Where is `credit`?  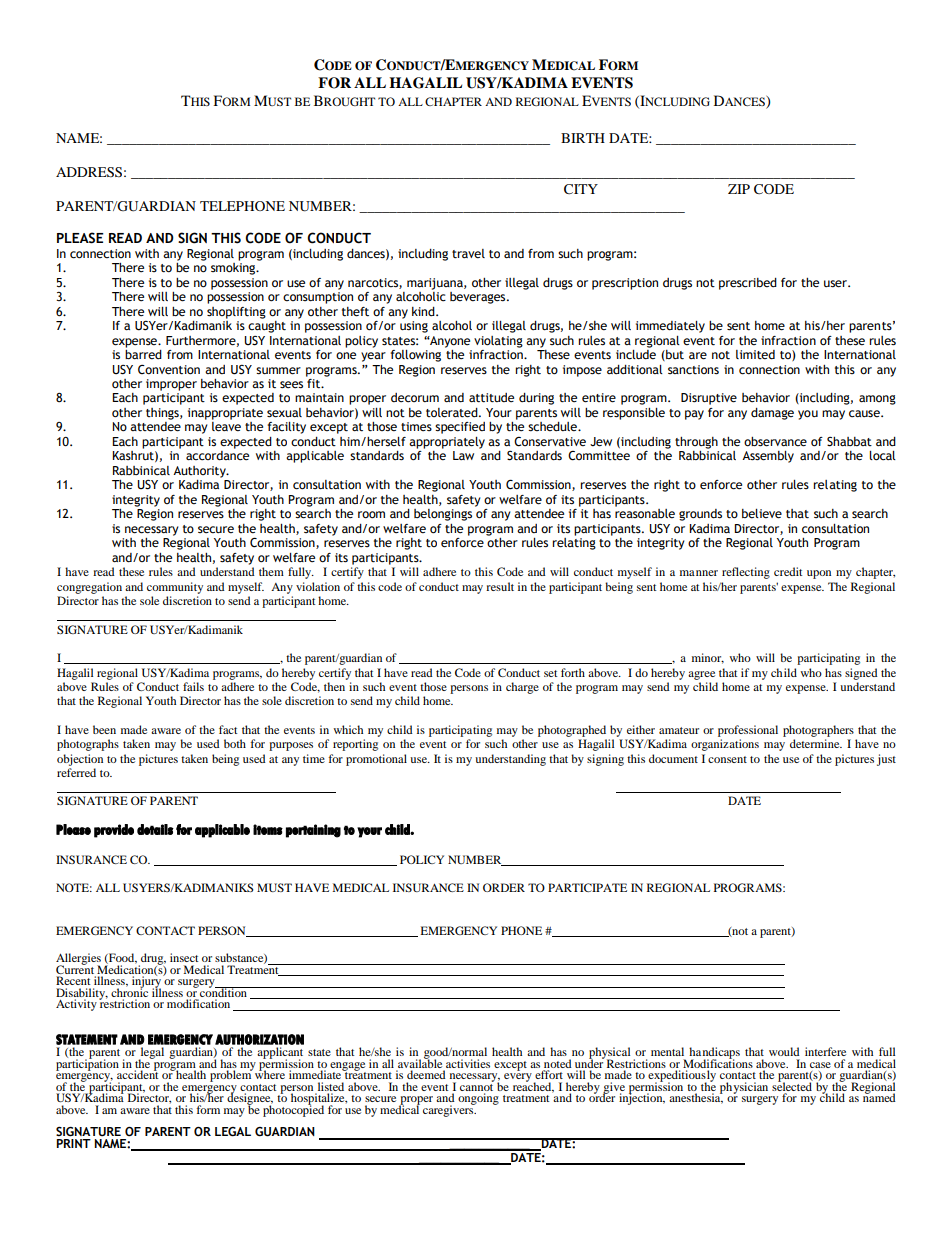 credit is located at coordinates (788, 571).
